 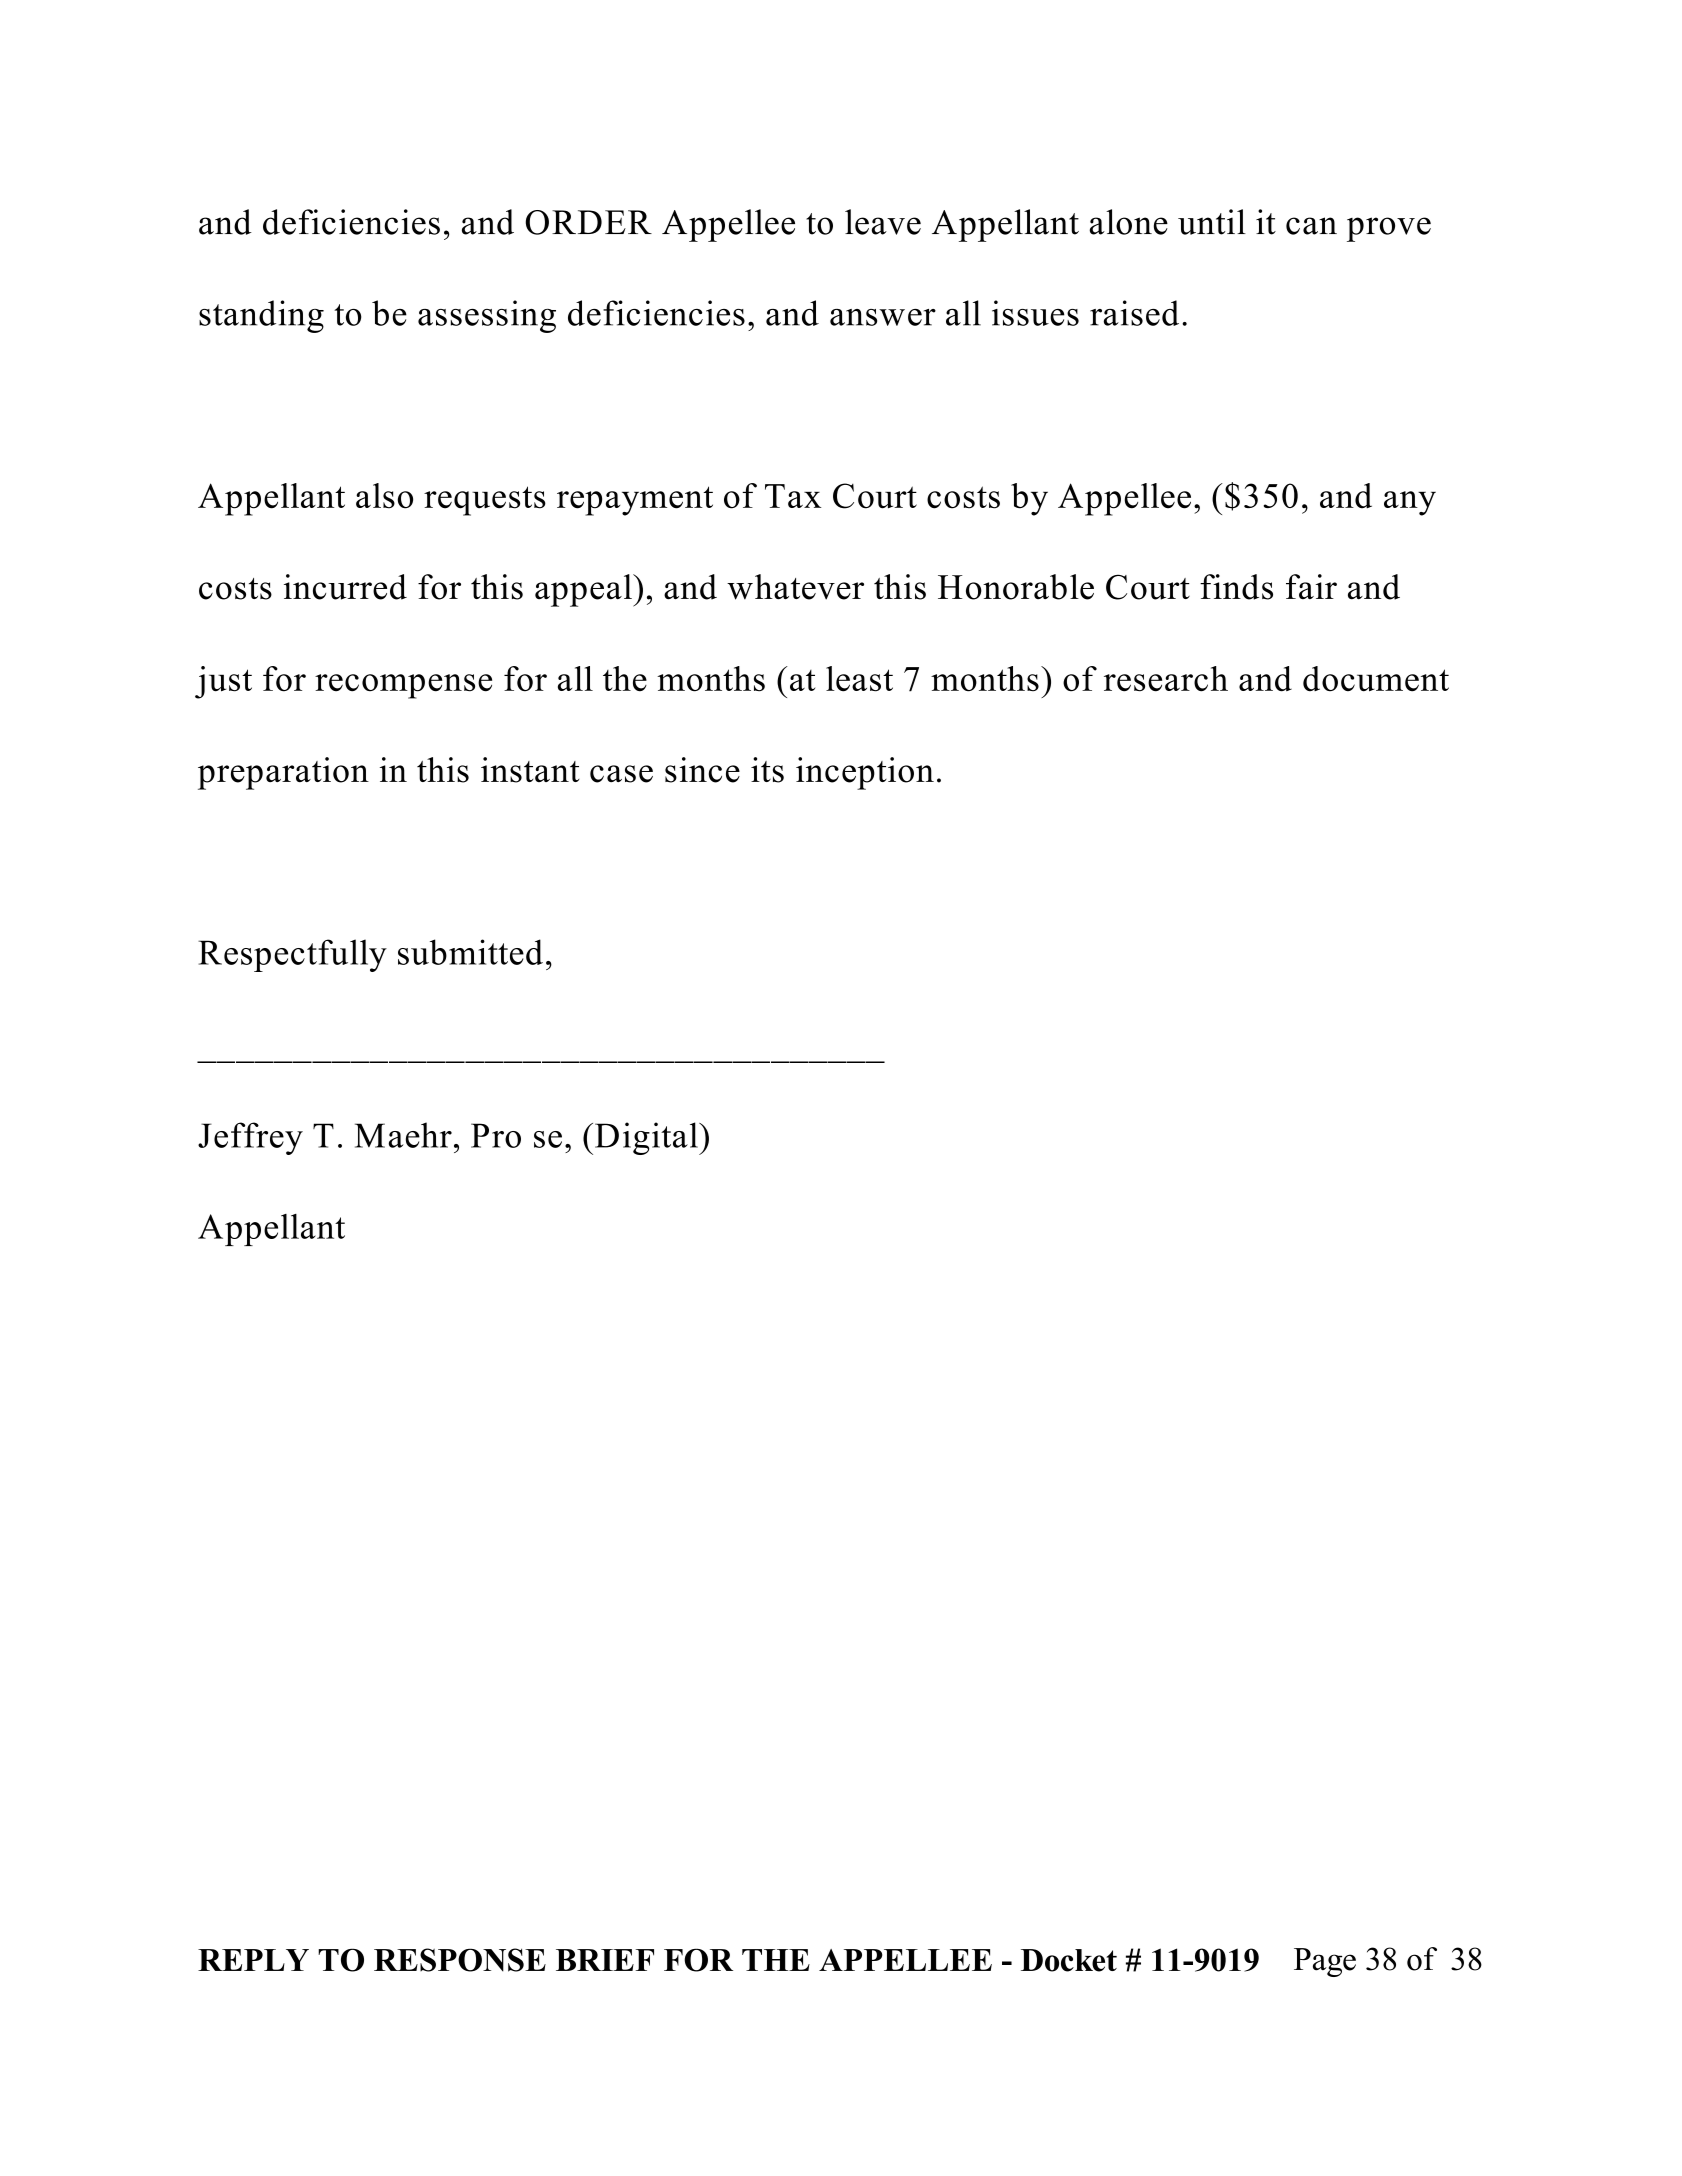 What do you see at coordinates (1069, 1960) in the screenshot?
I see `Docket` at bounding box center [1069, 1960].
